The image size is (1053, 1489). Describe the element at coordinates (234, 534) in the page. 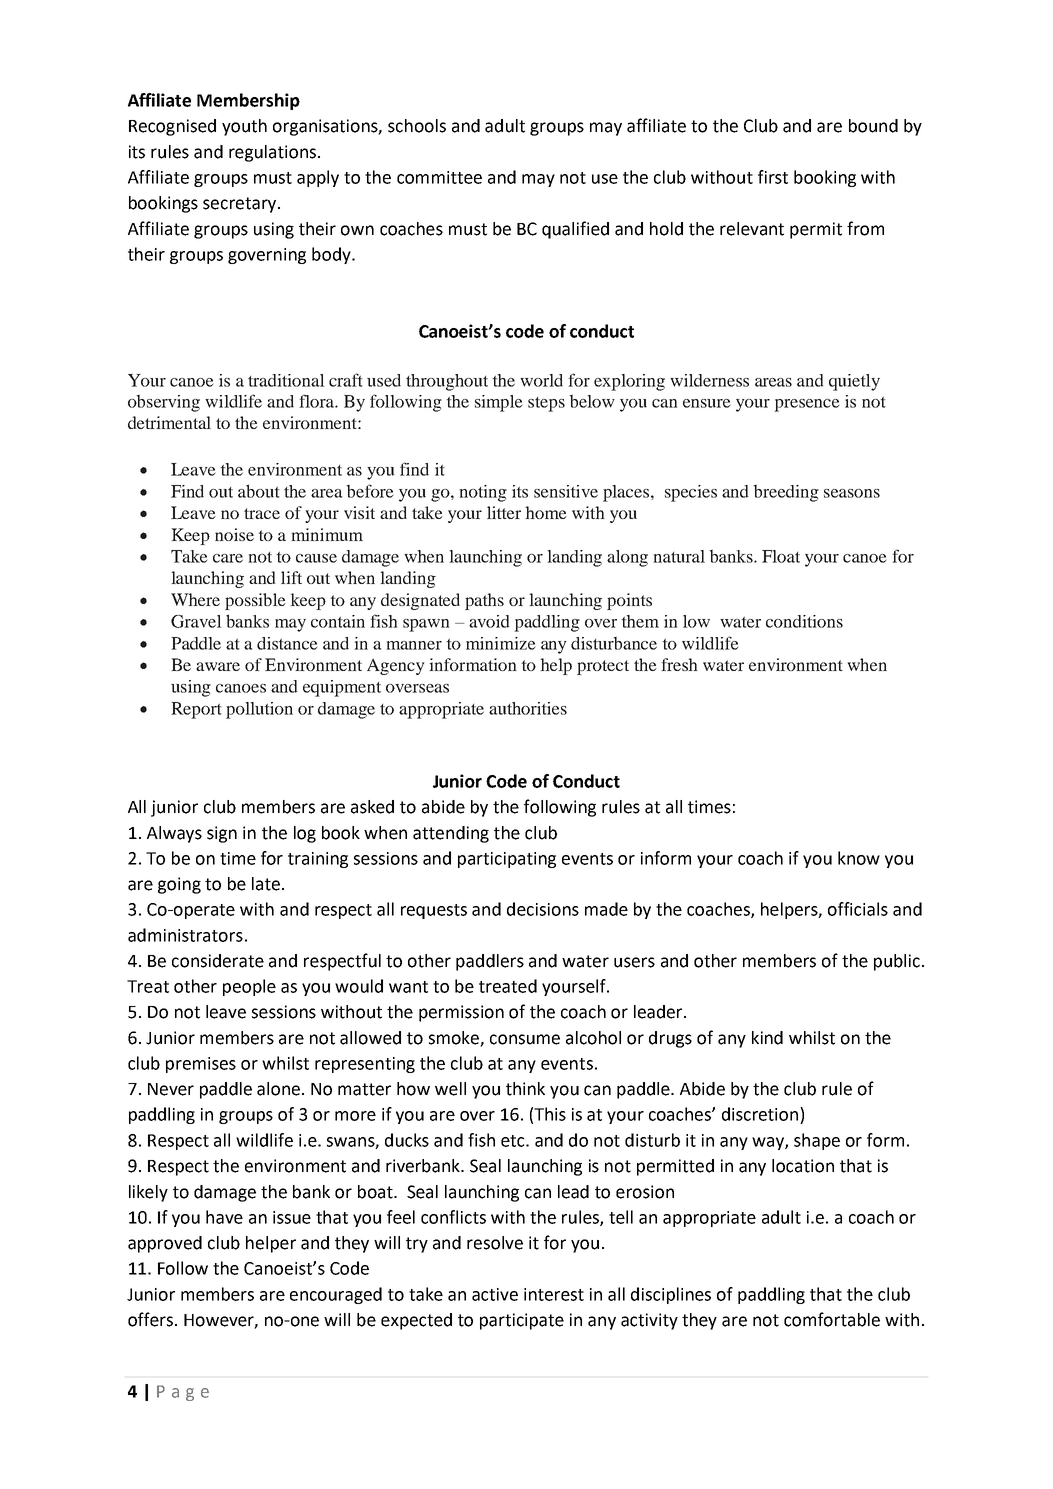

I see `noise` at that location.
